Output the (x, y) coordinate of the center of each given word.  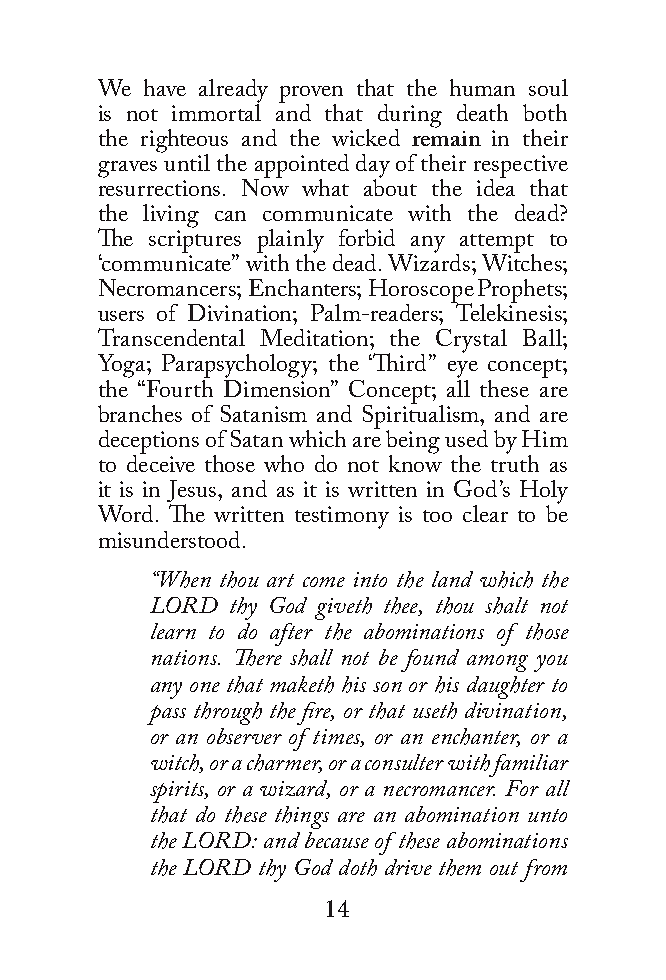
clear (485, 513)
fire (315, 713)
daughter (506, 687)
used (466, 438)
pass (166, 715)
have (165, 87)
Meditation (315, 337)
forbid (367, 237)
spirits (179, 792)
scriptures (195, 242)
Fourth (180, 387)
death (482, 112)
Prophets (521, 292)
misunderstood (169, 539)
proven (311, 95)
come (324, 582)
